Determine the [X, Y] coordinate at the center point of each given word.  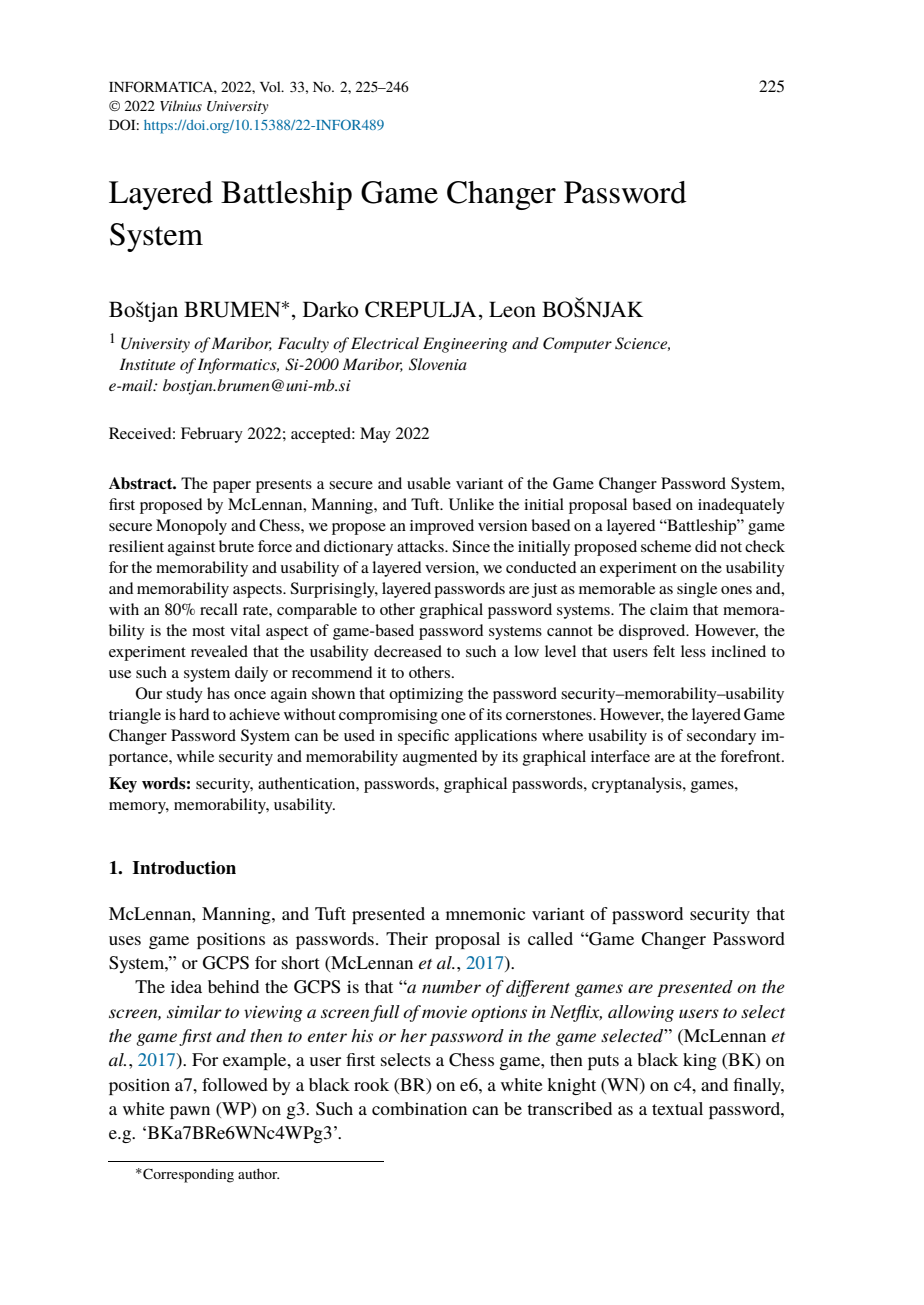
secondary [721, 737]
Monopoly [191, 527]
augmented [440, 758]
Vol [271, 86]
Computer [577, 345]
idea [186, 986]
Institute [147, 364]
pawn [190, 1112]
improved [442, 527]
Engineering [465, 345]
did [706, 546]
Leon [512, 309]
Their [407, 938]
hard [194, 714]
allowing [641, 1013]
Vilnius [181, 105]
